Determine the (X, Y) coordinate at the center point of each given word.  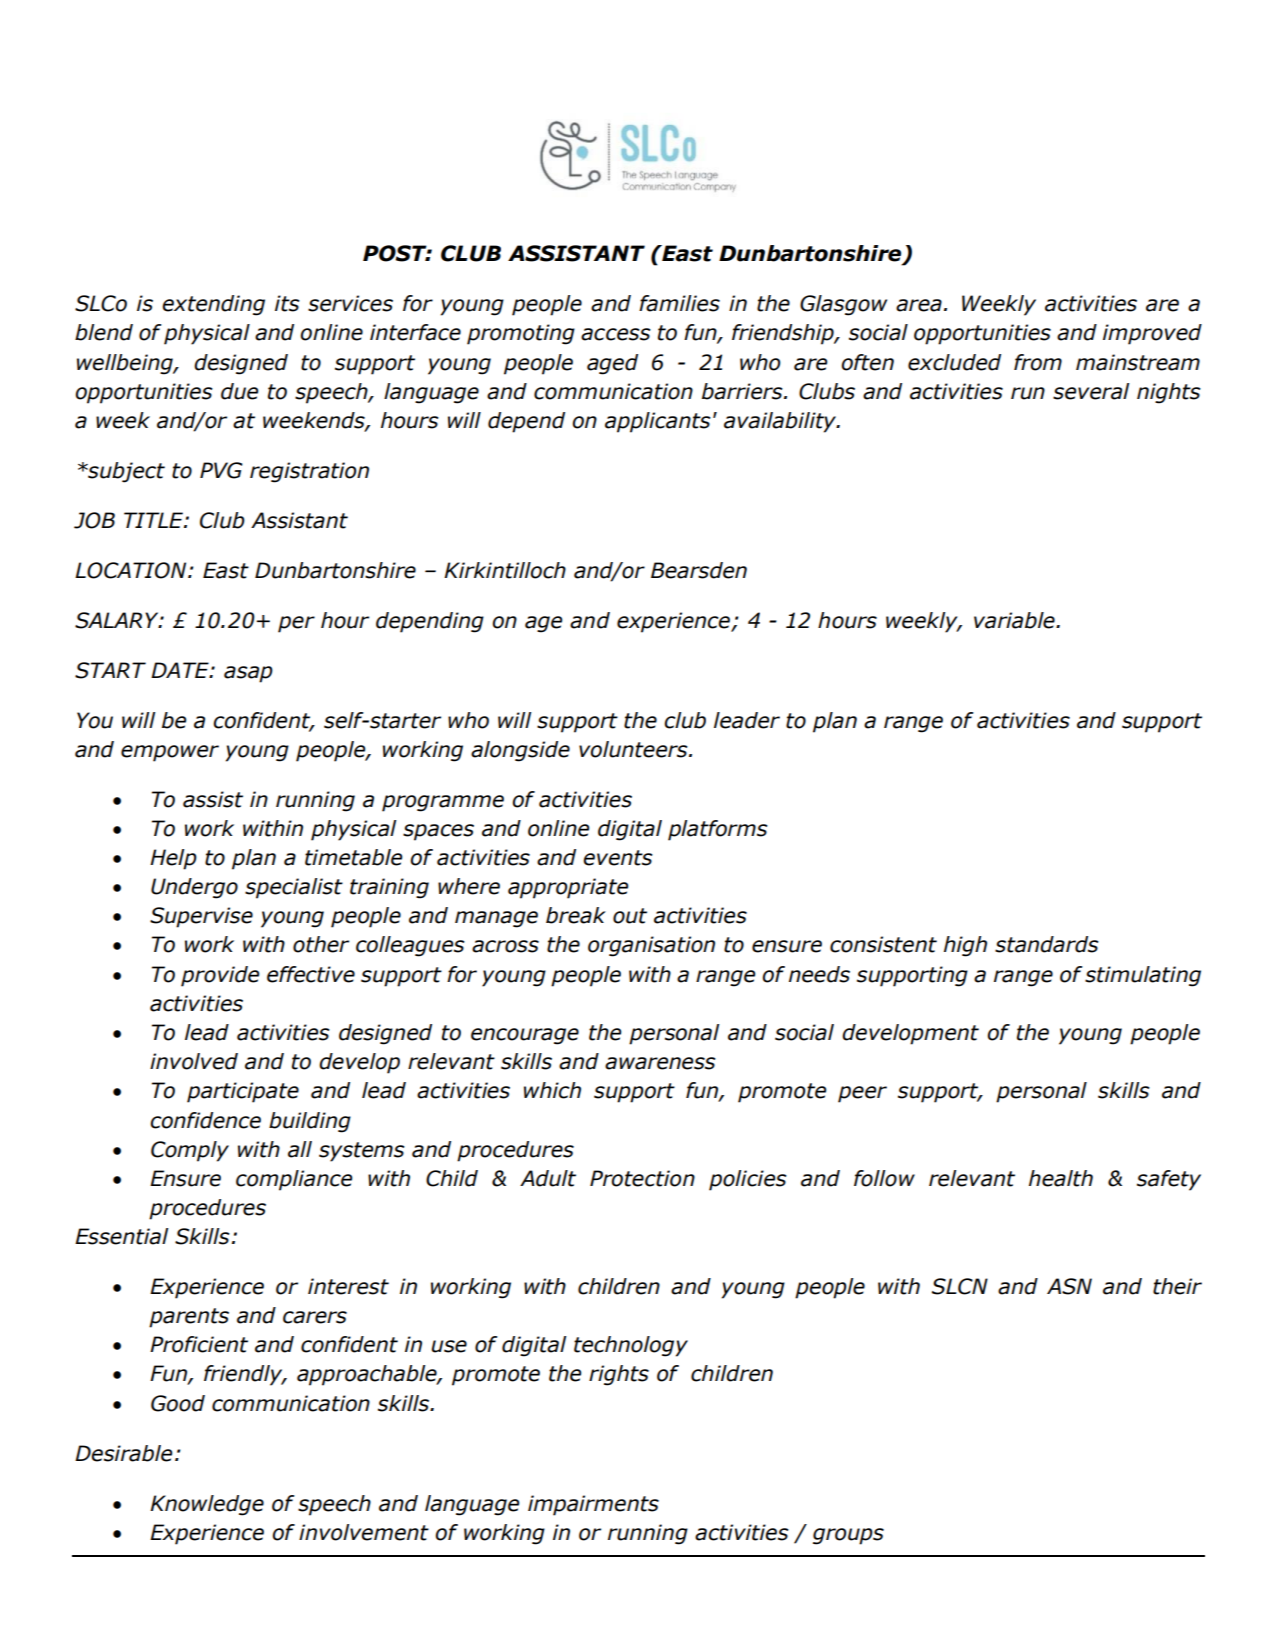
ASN (1069, 1286)
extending (213, 305)
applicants (658, 422)
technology (631, 1346)
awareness (660, 1063)
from (1038, 362)
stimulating (1143, 976)
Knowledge (207, 1505)
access (616, 334)
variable (1015, 620)
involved (194, 1061)
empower (170, 753)
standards (1047, 944)
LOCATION (132, 570)
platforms (718, 830)
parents (189, 1318)
